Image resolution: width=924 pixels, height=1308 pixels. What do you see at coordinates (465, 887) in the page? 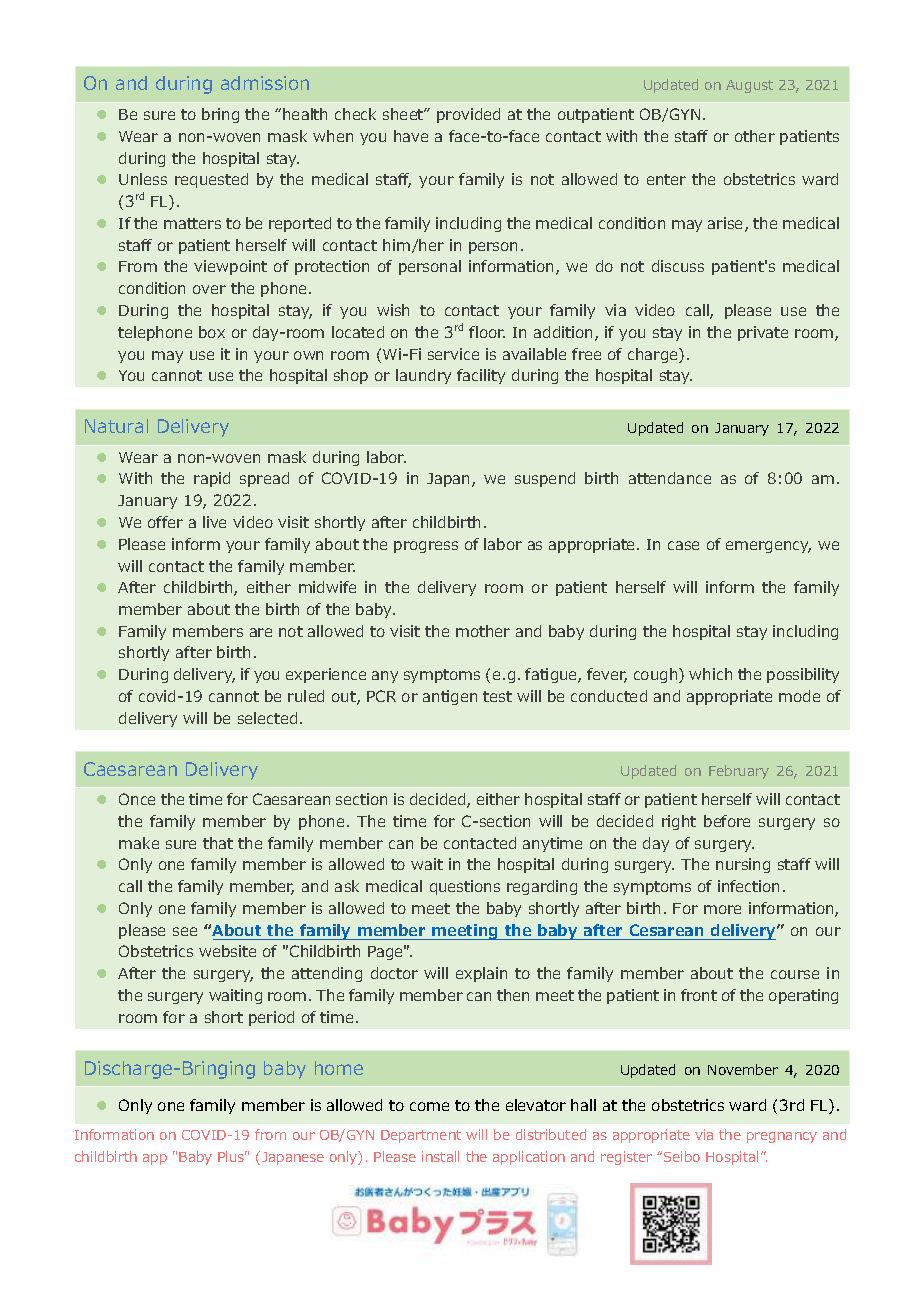
I see `questions` at bounding box center [465, 887].
